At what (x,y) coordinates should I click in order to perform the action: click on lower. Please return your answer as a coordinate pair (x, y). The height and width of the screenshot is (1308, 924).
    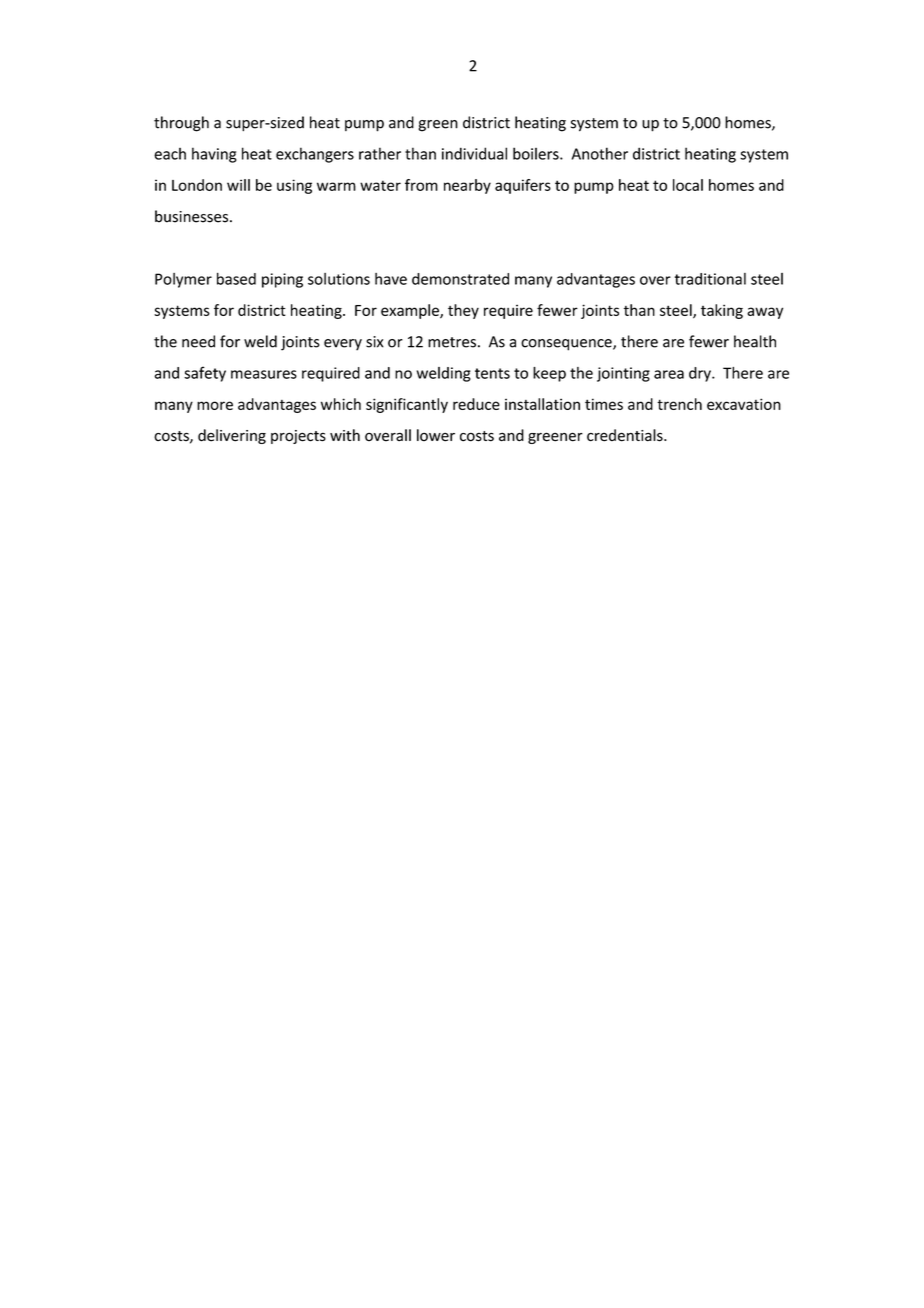
    Looking at the image, I should click on (436, 435).
